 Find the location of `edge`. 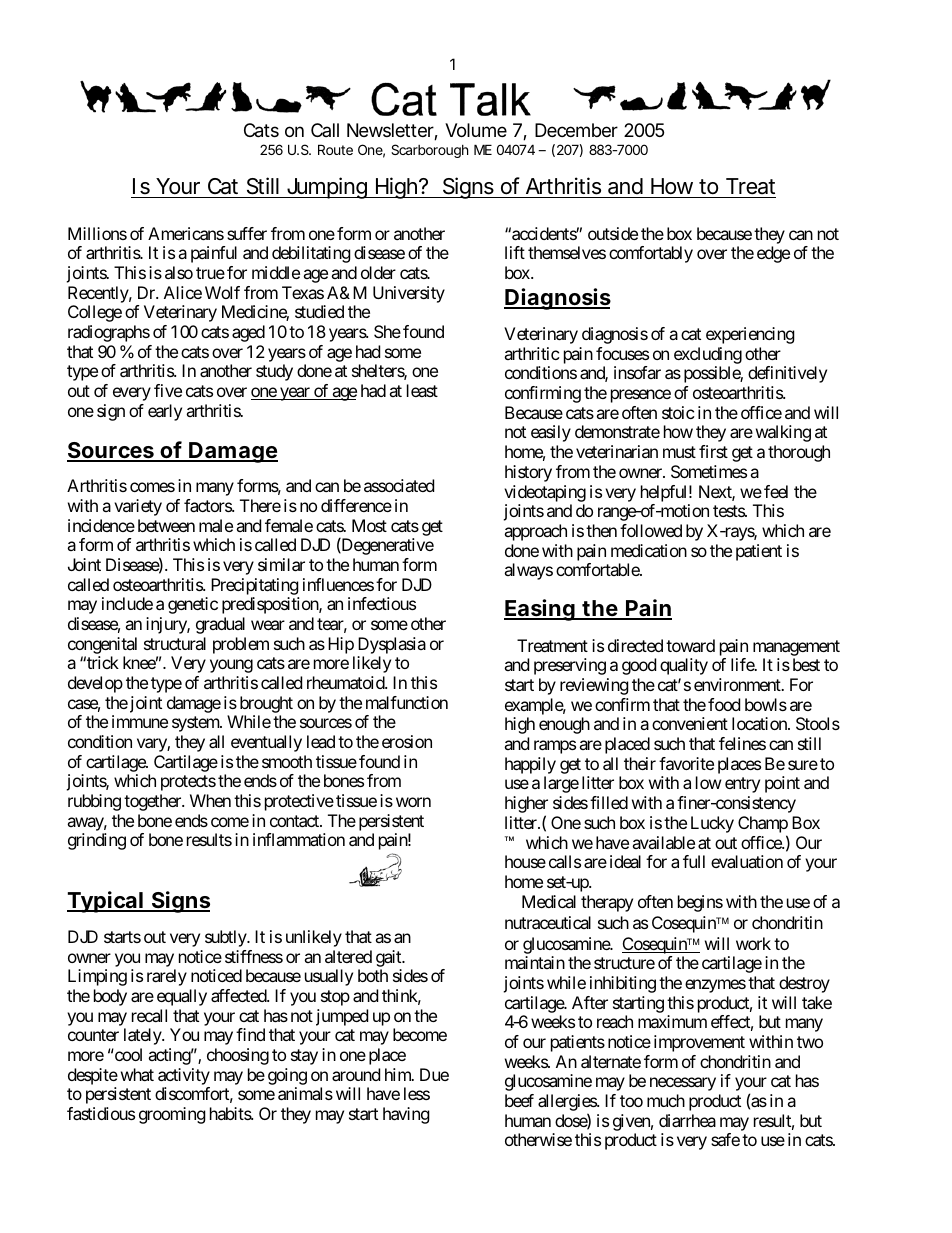

edge is located at coordinates (773, 254).
